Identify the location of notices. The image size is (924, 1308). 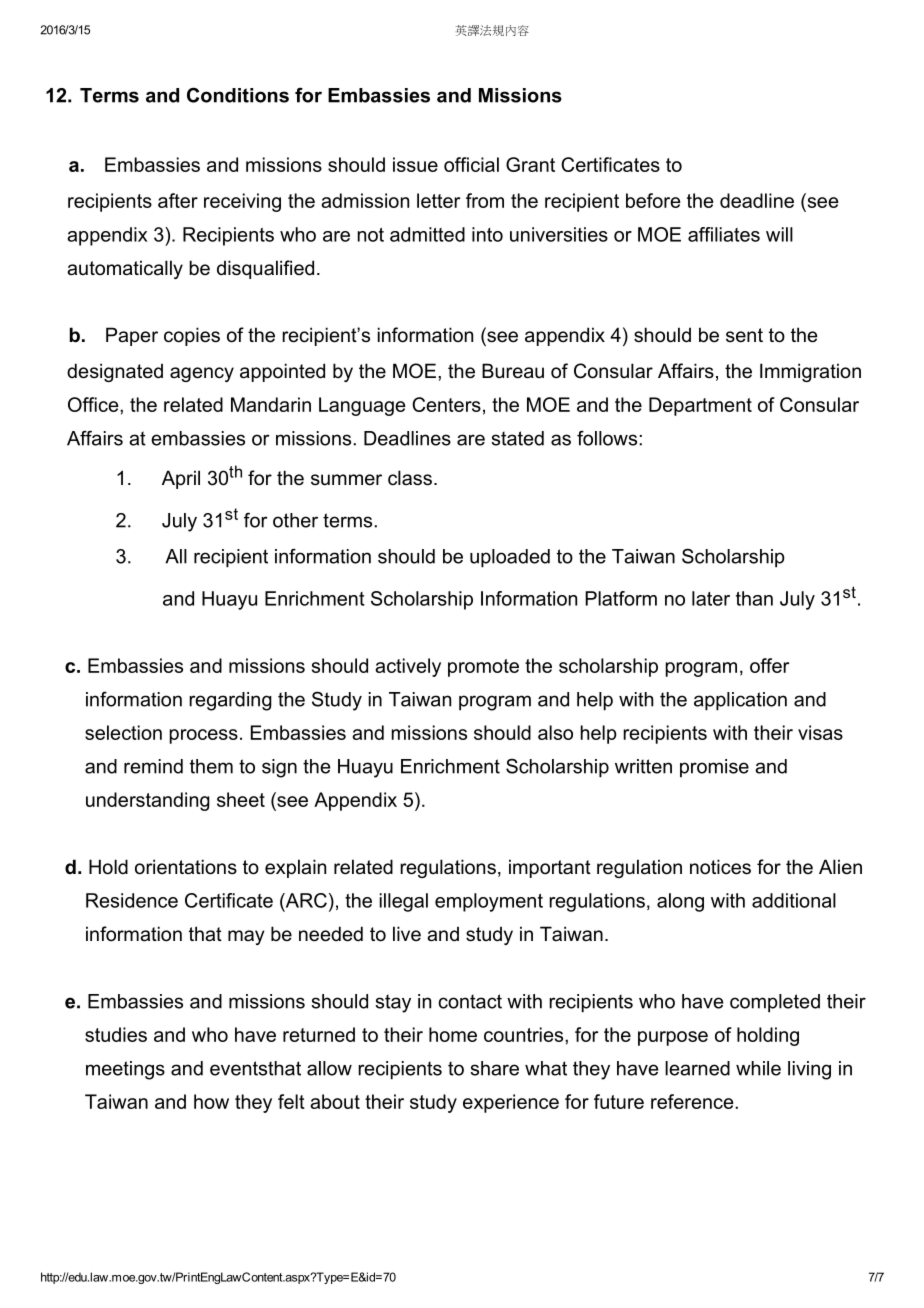
(720, 867).
